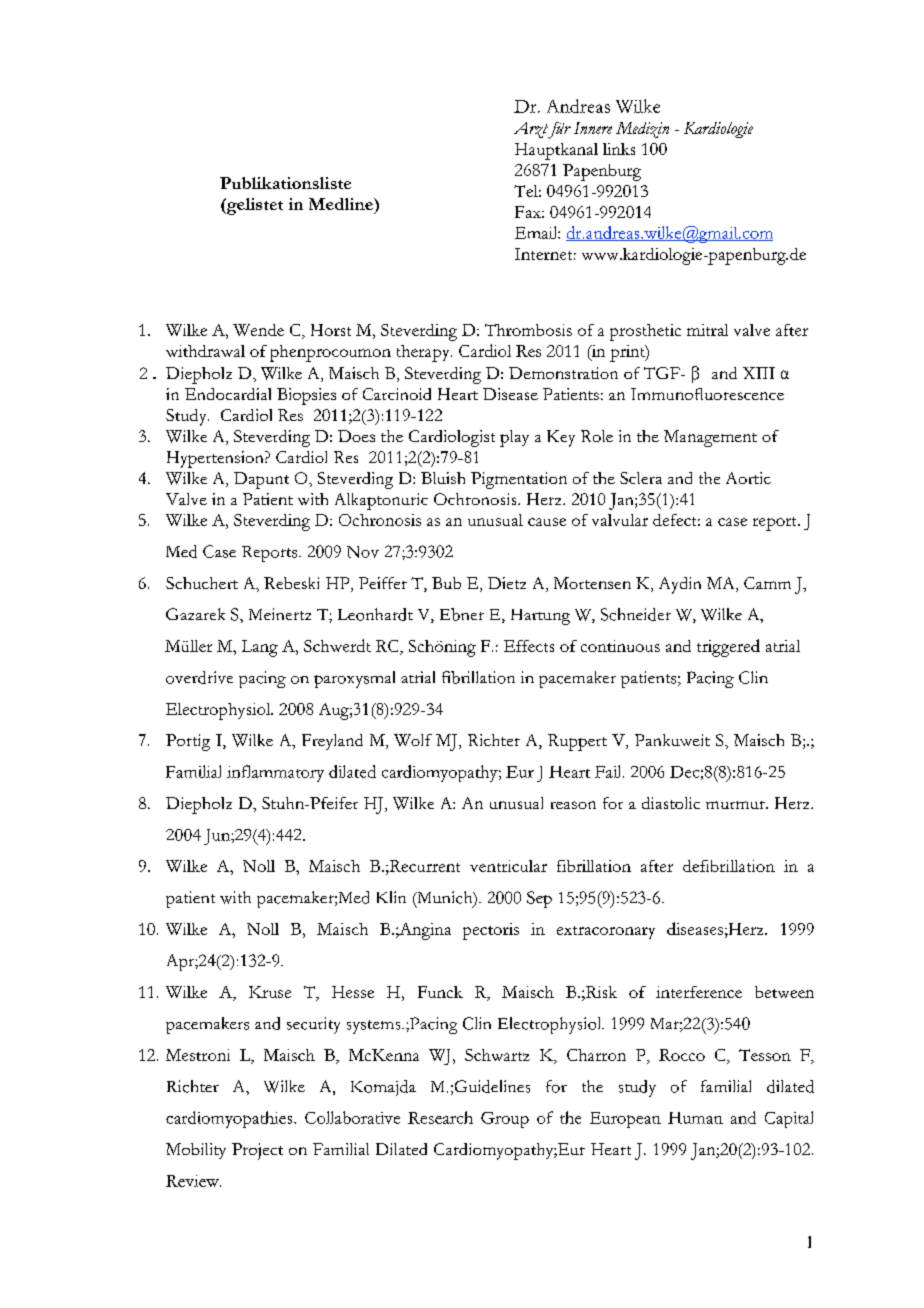 Image resolution: width=924 pixels, height=1308 pixels. What do you see at coordinates (257, 1151) in the screenshot?
I see `Project` at bounding box center [257, 1151].
